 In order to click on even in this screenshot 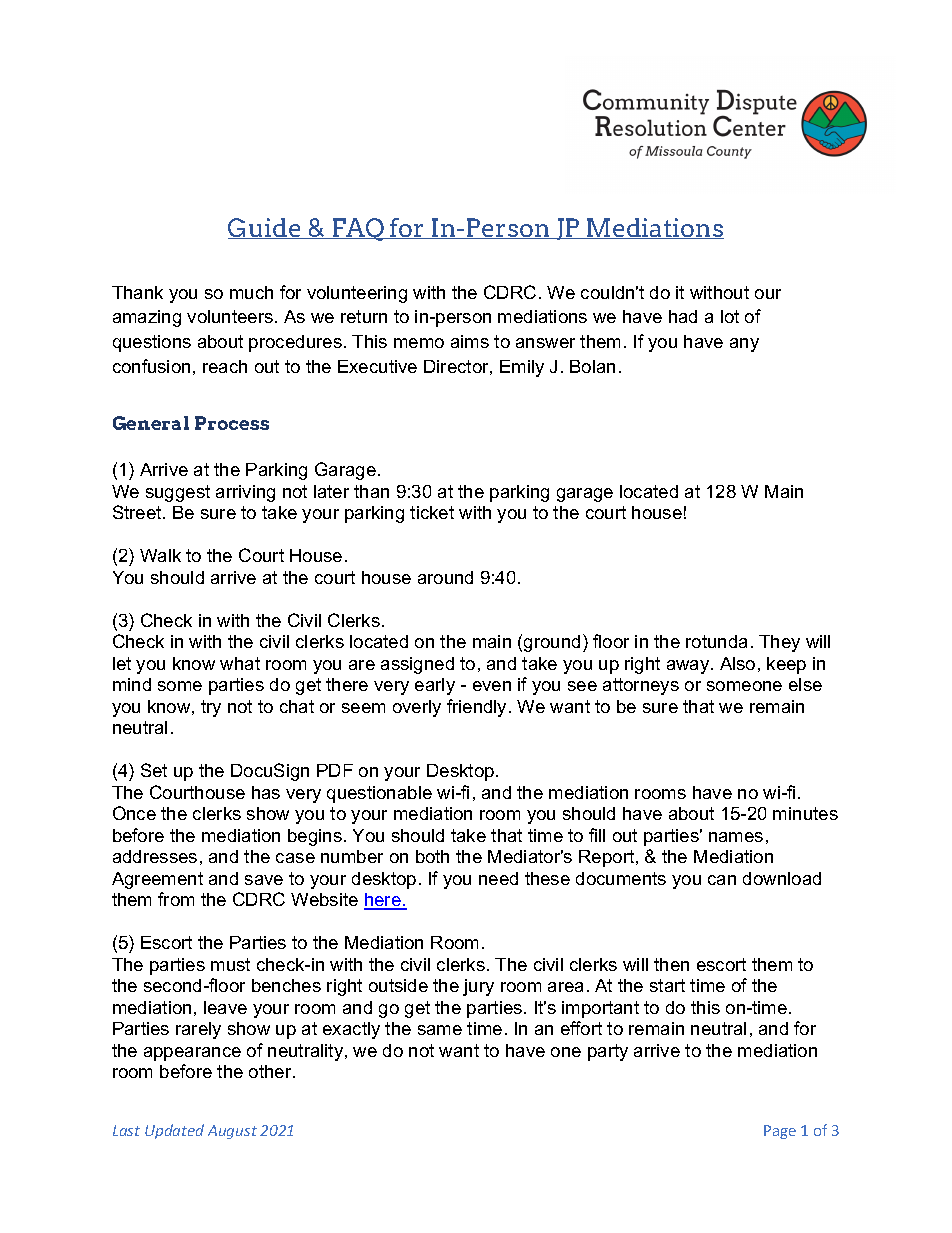, I will do `click(492, 686)`.
